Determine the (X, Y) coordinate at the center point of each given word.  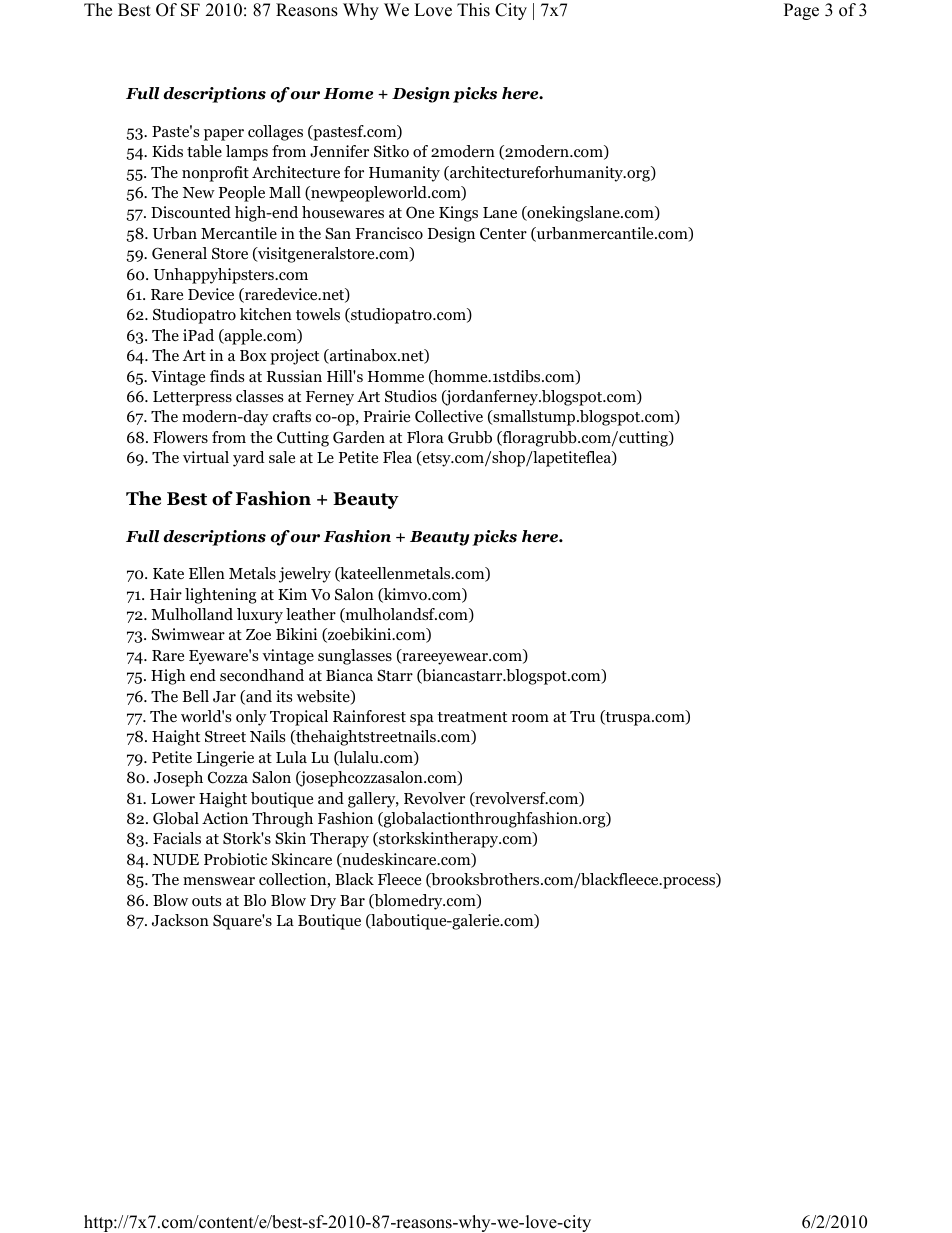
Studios (411, 396)
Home (348, 94)
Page (801, 11)
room (530, 718)
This (473, 10)
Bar (352, 900)
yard (249, 459)
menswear (219, 881)
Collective (449, 416)
